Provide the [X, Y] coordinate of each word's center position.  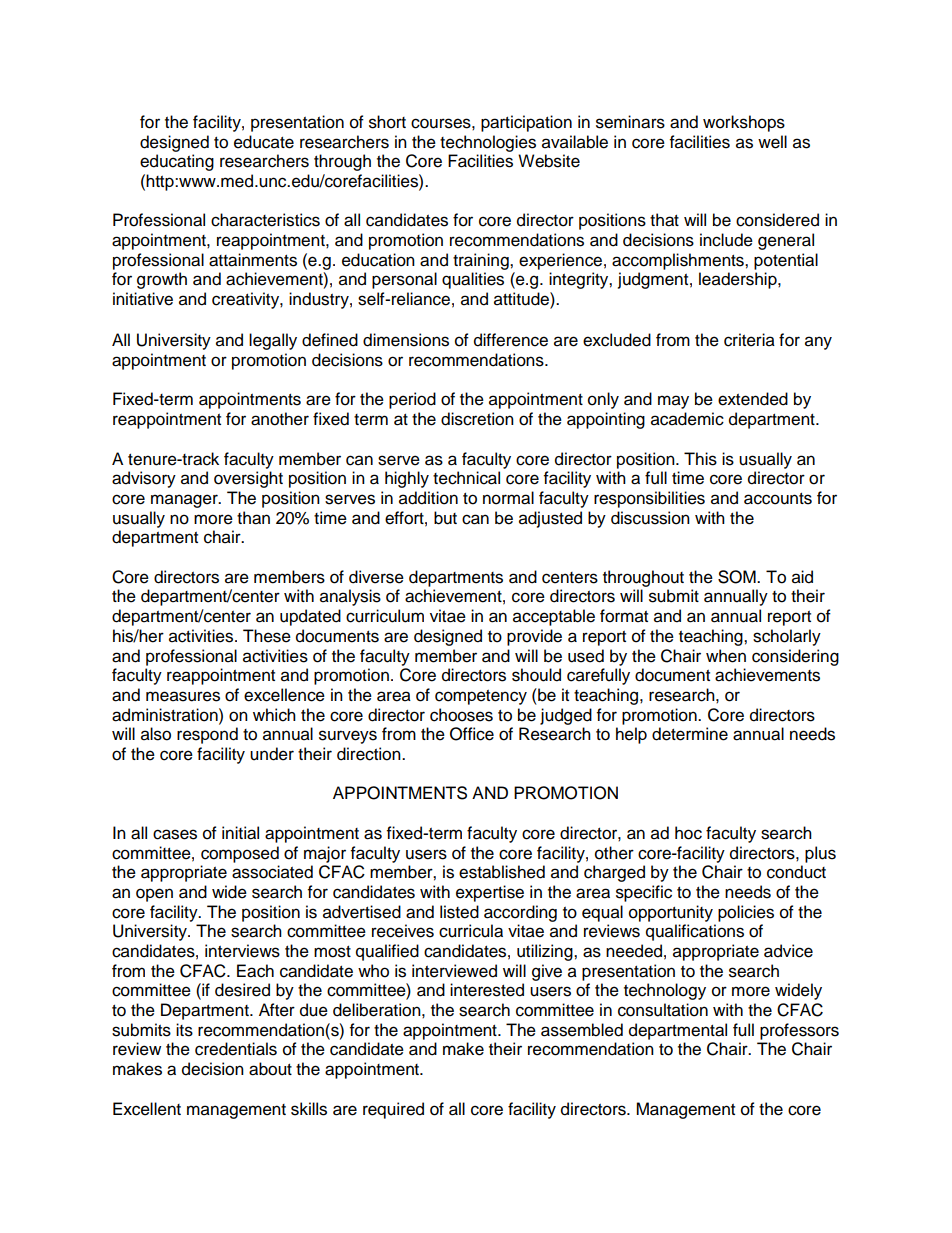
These [267, 636]
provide [534, 637]
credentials [236, 1049]
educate [264, 142]
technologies [488, 143]
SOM [738, 577]
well [772, 142]
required [393, 1110]
